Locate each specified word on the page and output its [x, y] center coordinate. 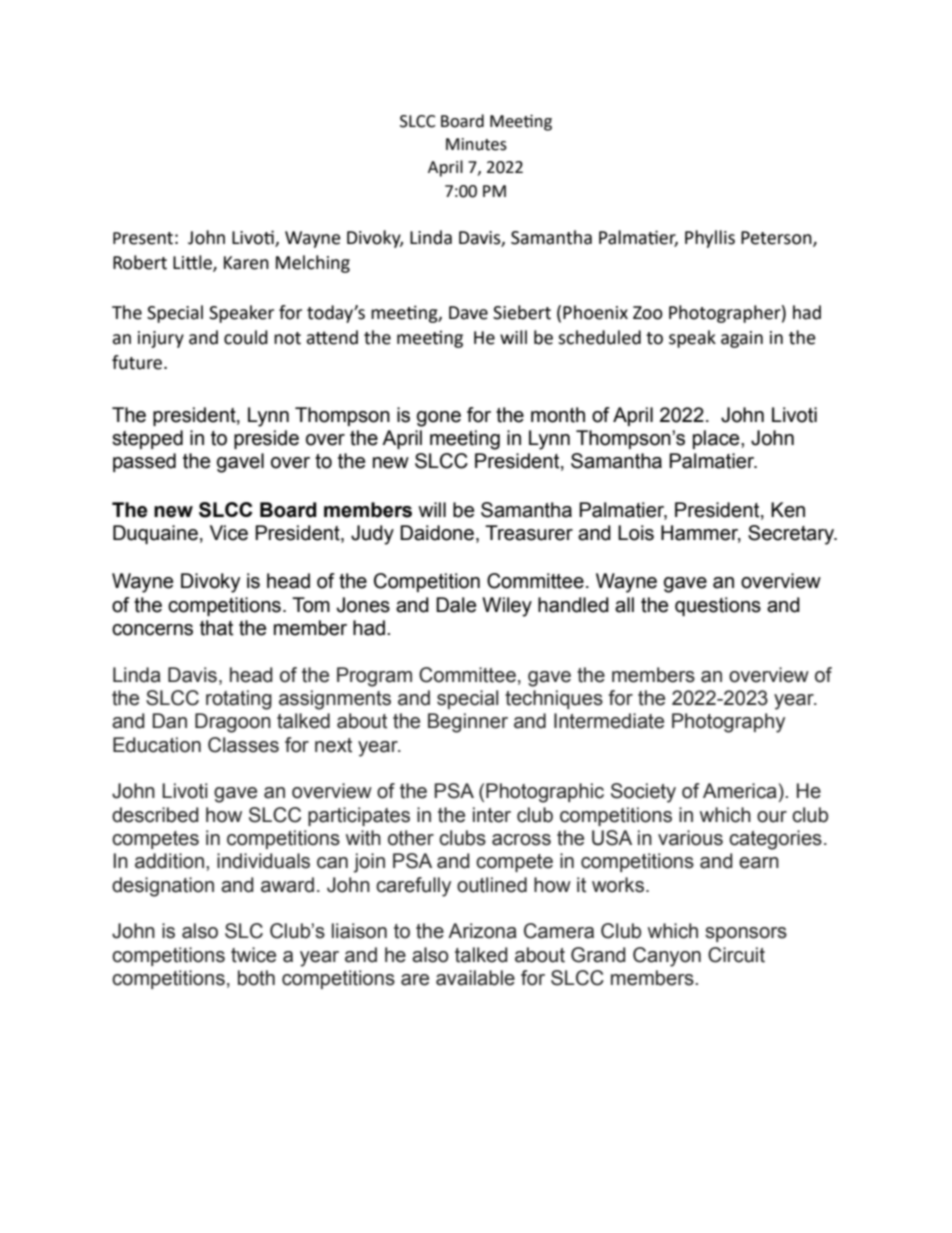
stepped [147, 439]
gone [439, 419]
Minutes [476, 144]
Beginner [468, 723]
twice [253, 955]
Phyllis [710, 239]
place [717, 439]
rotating [239, 700]
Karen [246, 263]
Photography [728, 723]
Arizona [482, 931]
